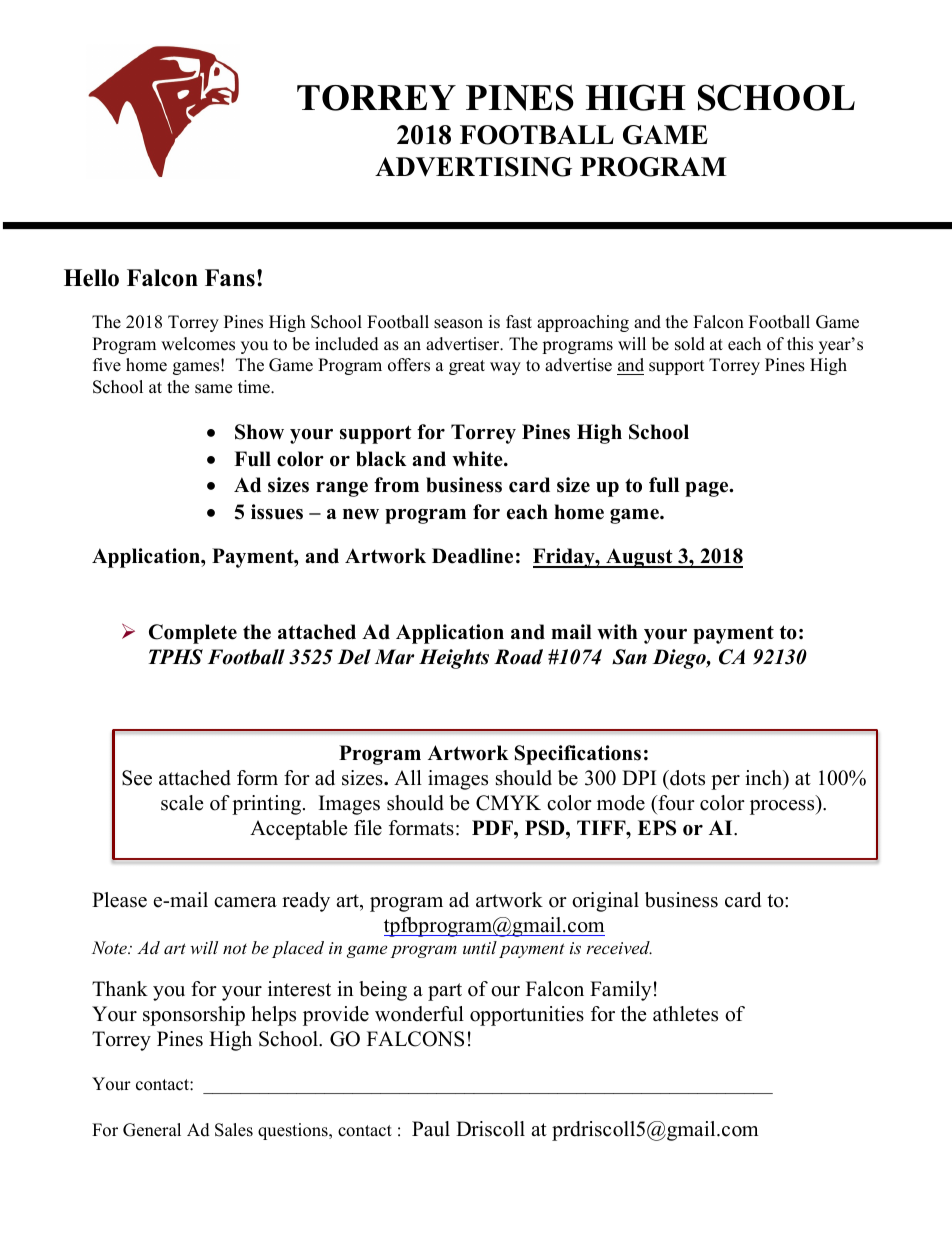  I want to click on Fans, so click(230, 278).
